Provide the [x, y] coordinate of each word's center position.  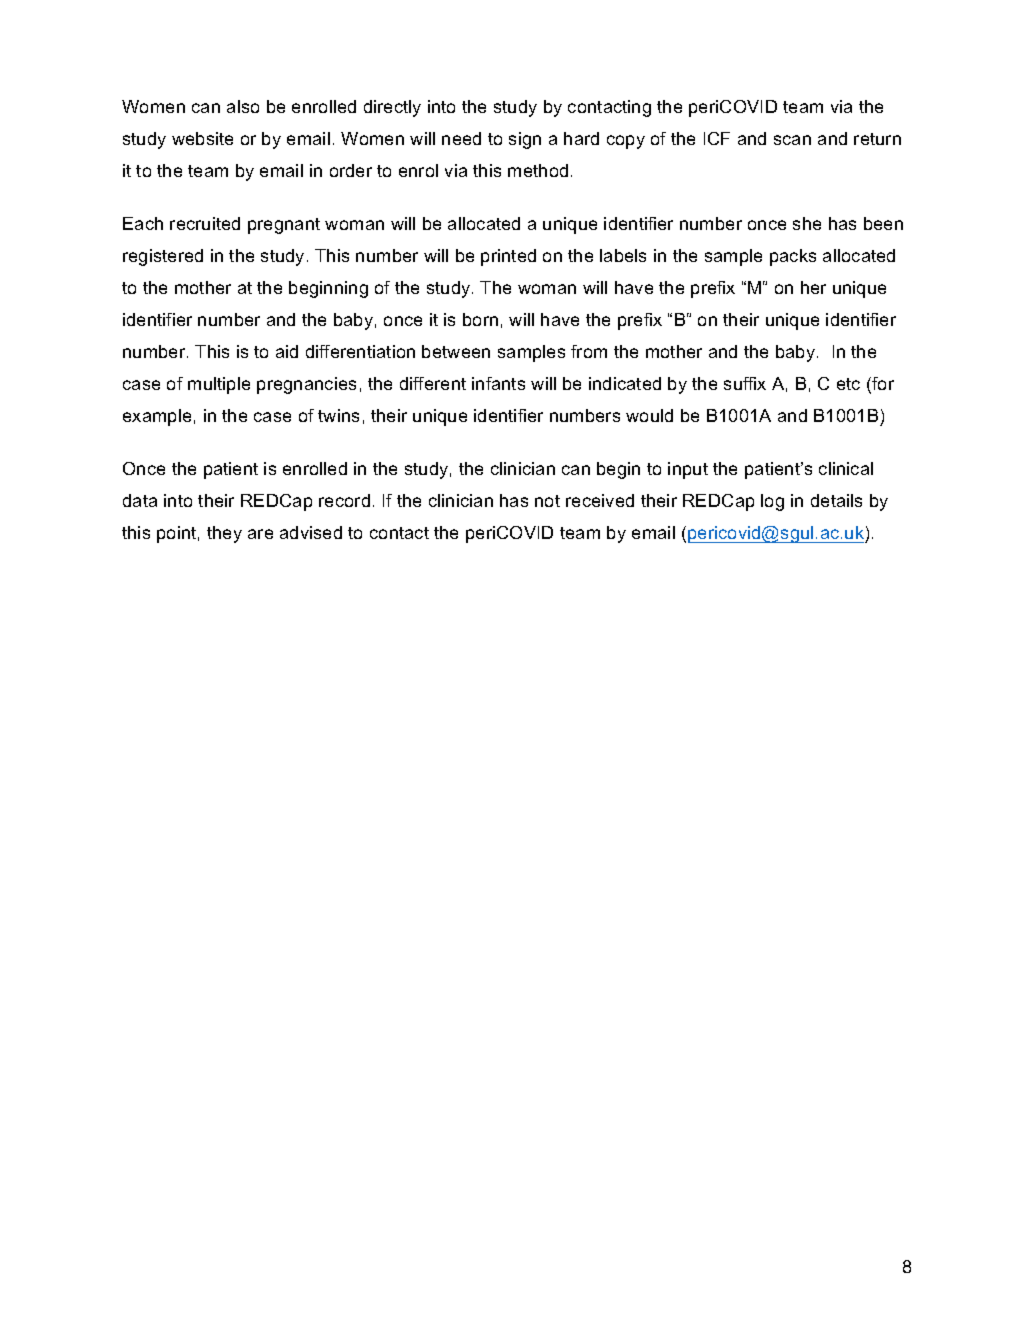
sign [525, 140]
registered [163, 257]
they [224, 534]
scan [792, 140]
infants [498, 383]
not [547, 501]
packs [793, 257]
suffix [745, 383]
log [772, 502]
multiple [219, 385]
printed [508, 257]
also [243, 106]
